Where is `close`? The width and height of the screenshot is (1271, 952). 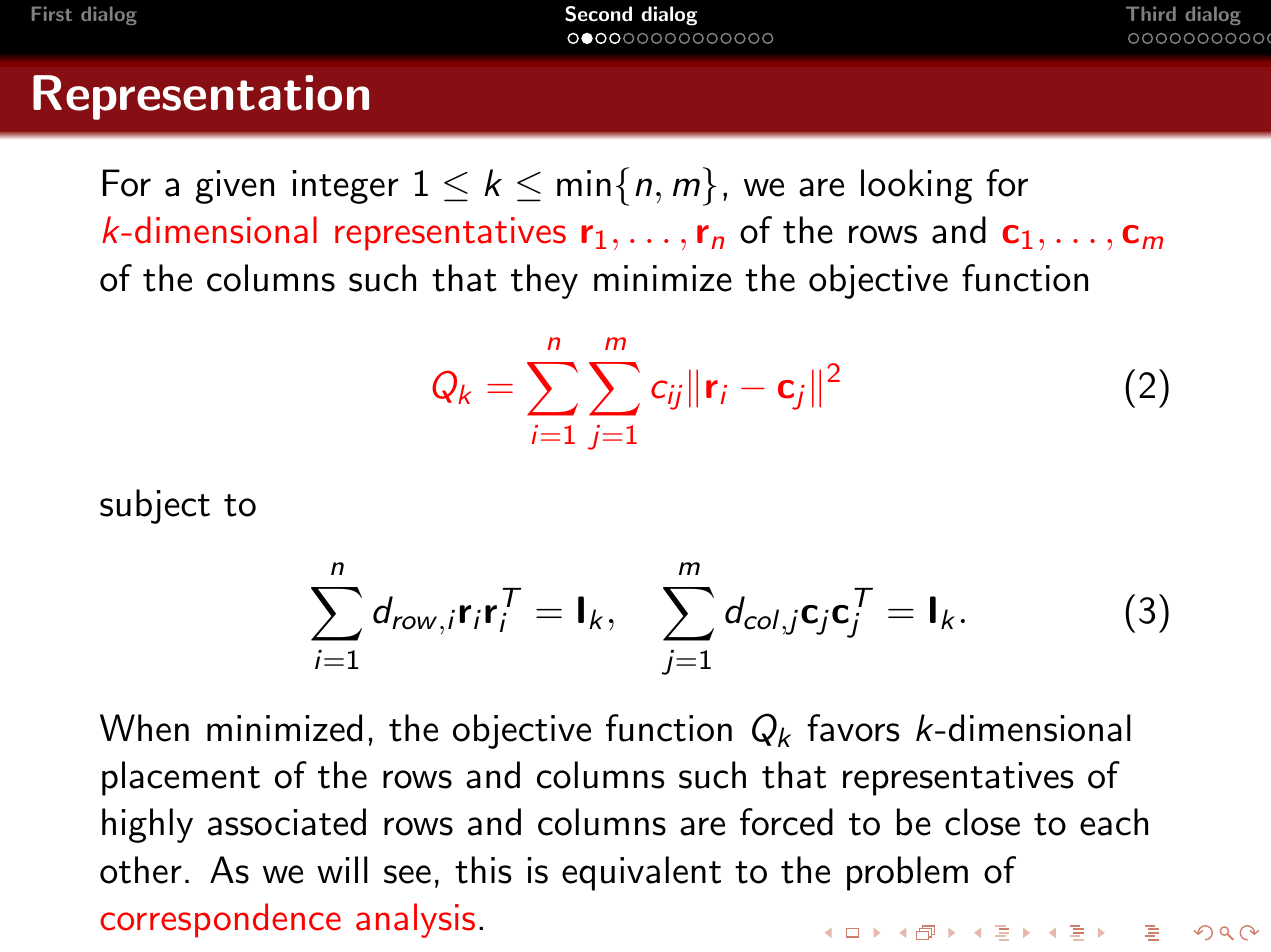
close is located at coordinates (982, 822).
